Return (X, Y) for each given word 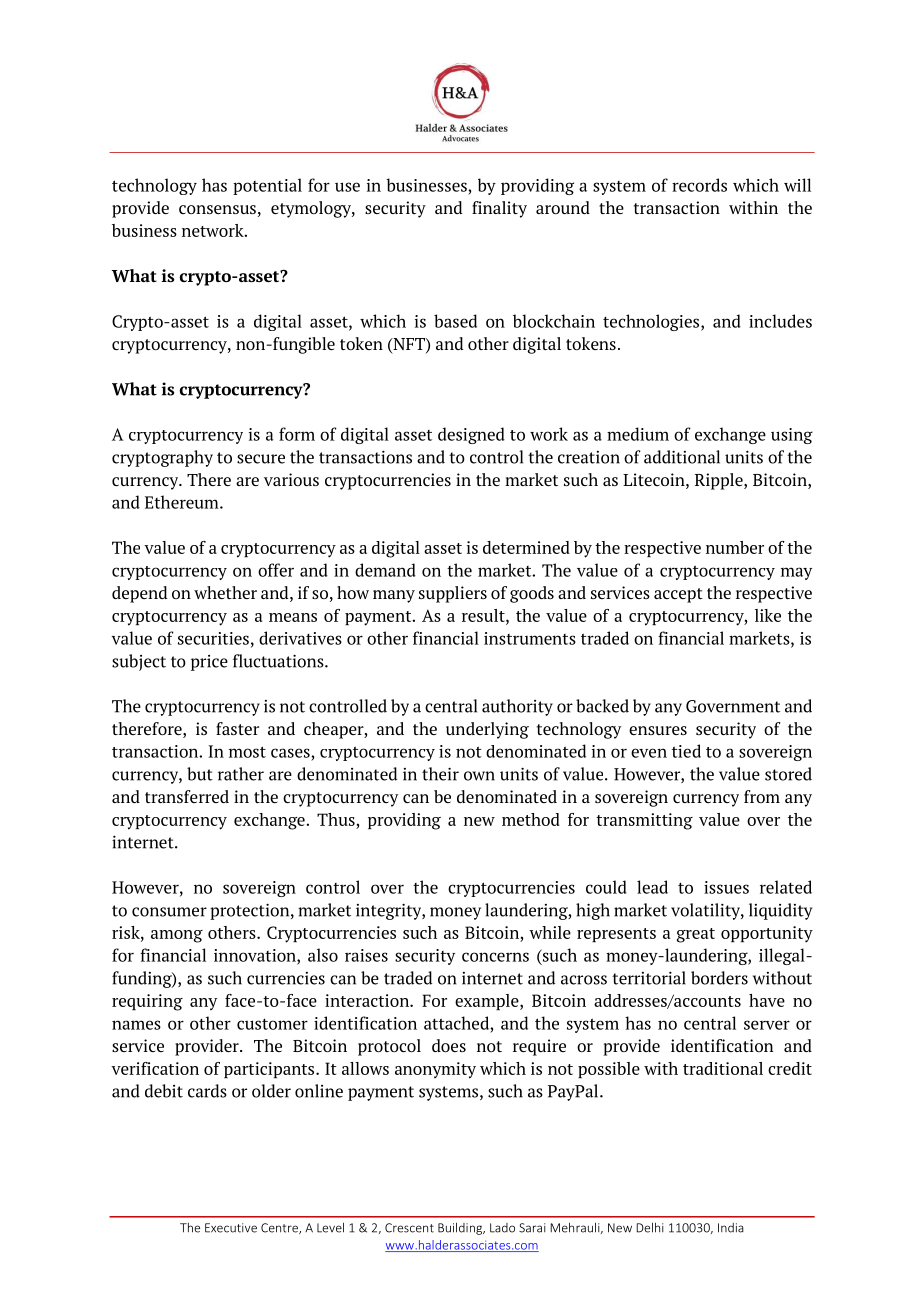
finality (499, 209)
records (699, 185)
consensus (217, 209)
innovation (256, 956)
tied (686, 751)
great (696, 935)
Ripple (720, 481)
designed (471, 435)
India (731, 1228)
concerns (495, 957)
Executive (231, 1228)
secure (261, 459)
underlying (487, 730)
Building (461, 1229)
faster (237, 728)
